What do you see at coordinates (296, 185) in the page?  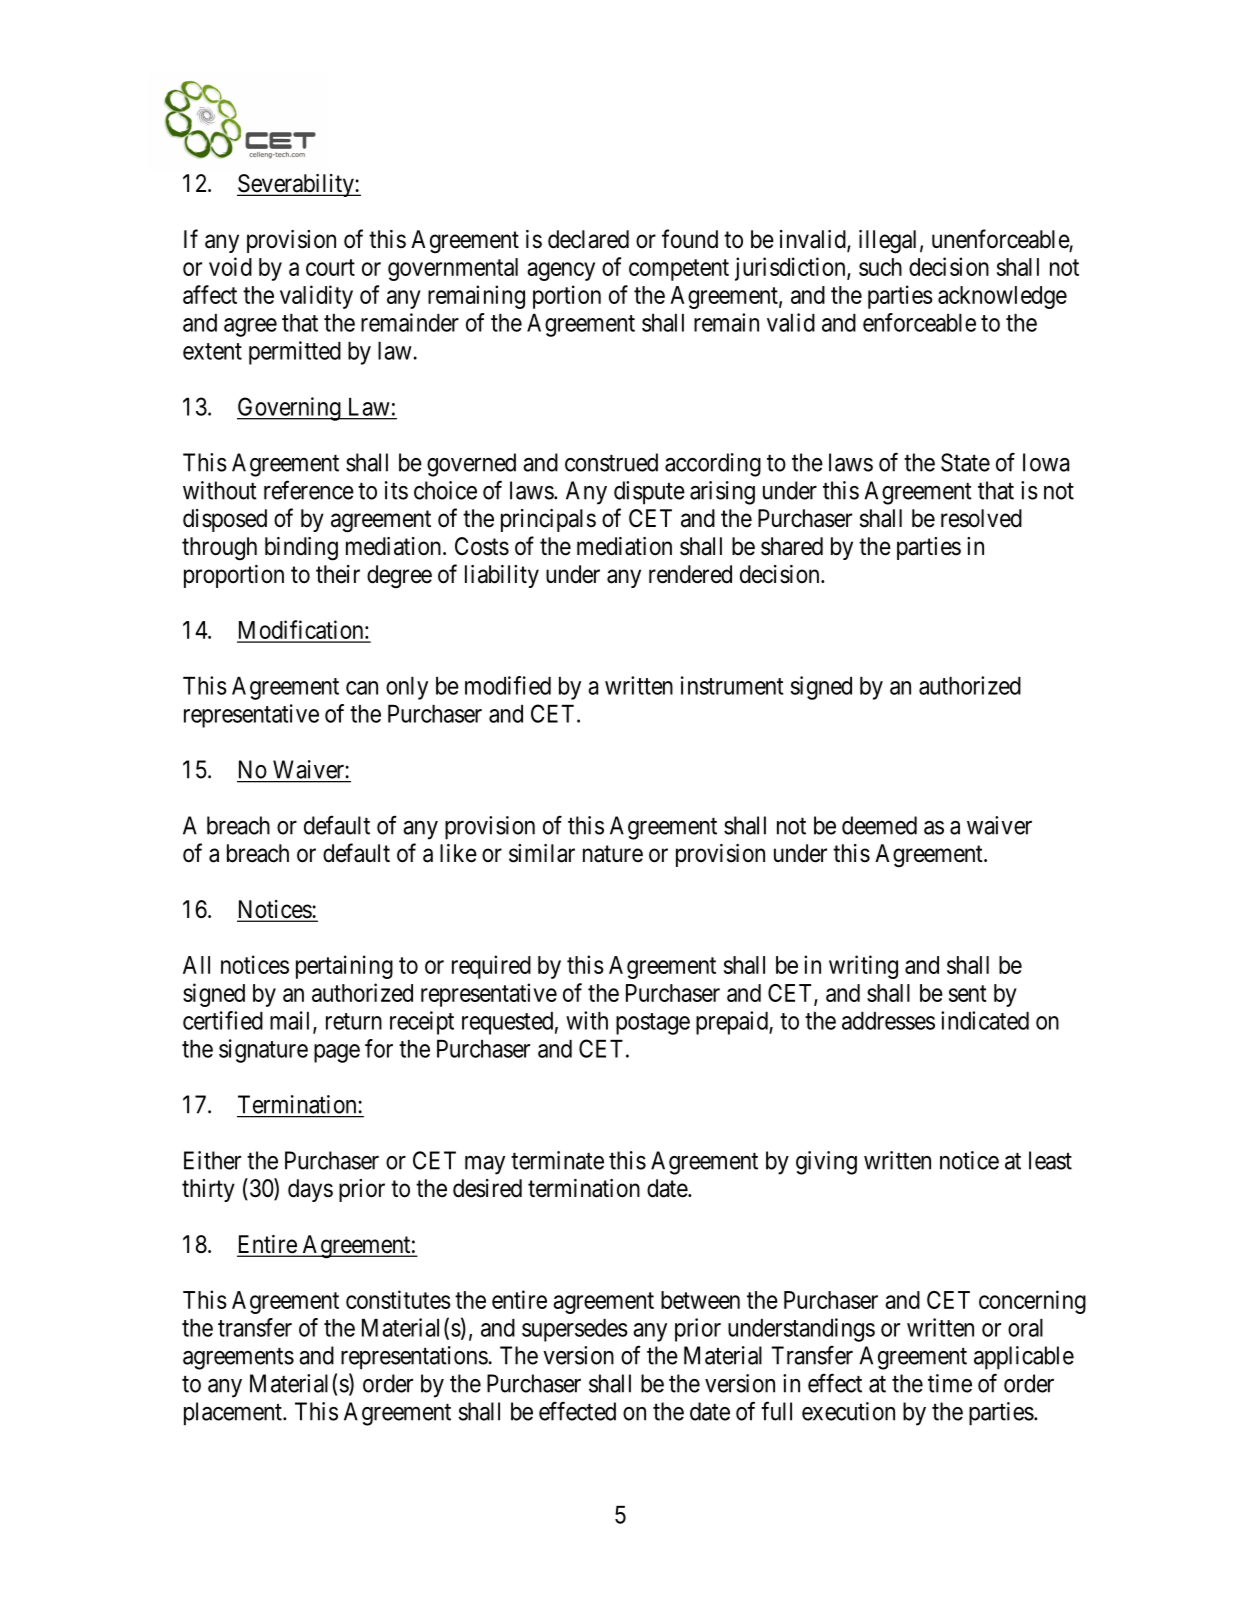 I see `Severability` at bounding box center [296, 185].
